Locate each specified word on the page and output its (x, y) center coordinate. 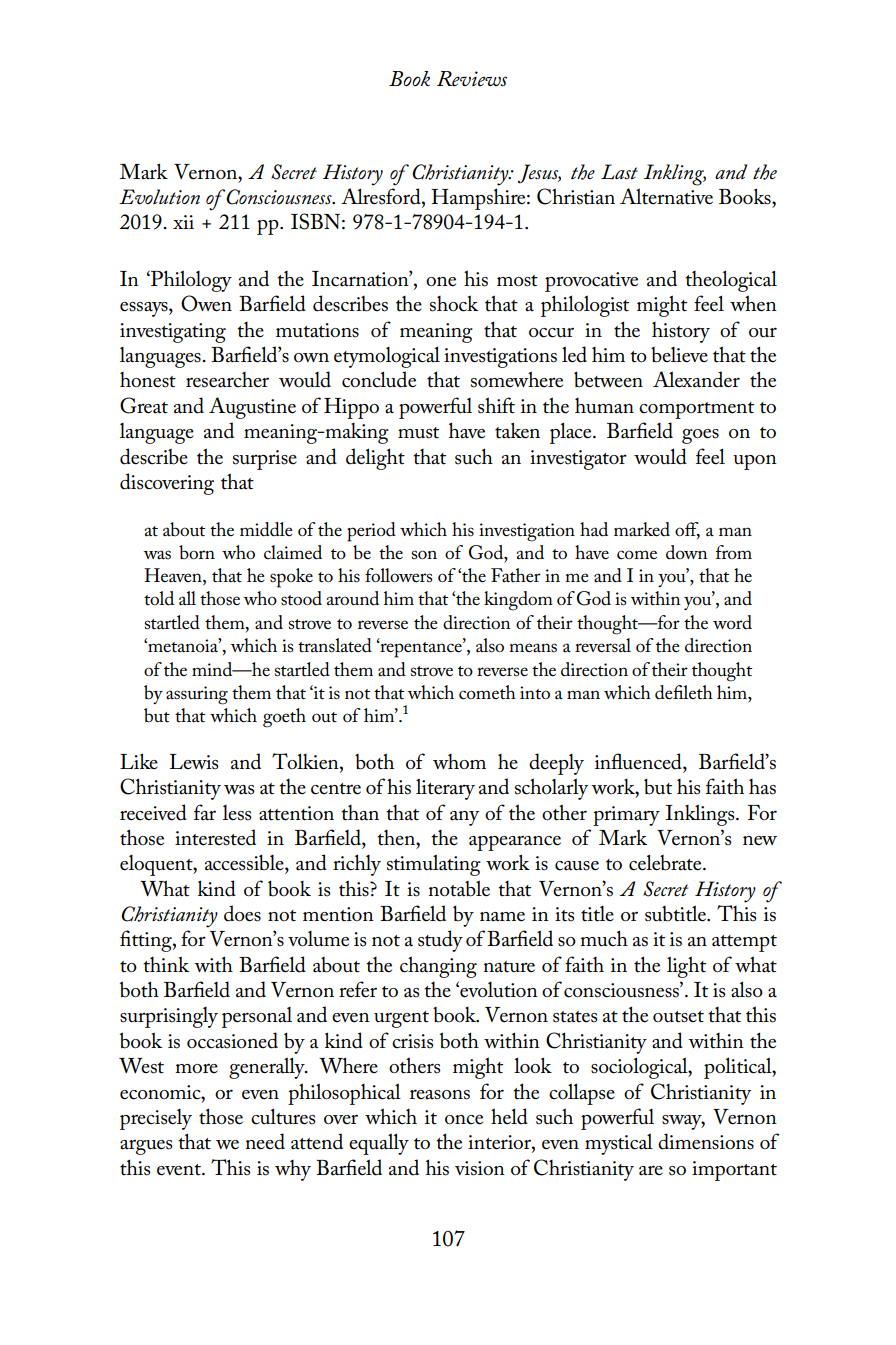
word (732, 622)
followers (399, 575)
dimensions (706, 1141)
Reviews (472, 79)
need (265, 1141)
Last (619, 172)
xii (183, 222)
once (464, 1120)
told (159, 598)
